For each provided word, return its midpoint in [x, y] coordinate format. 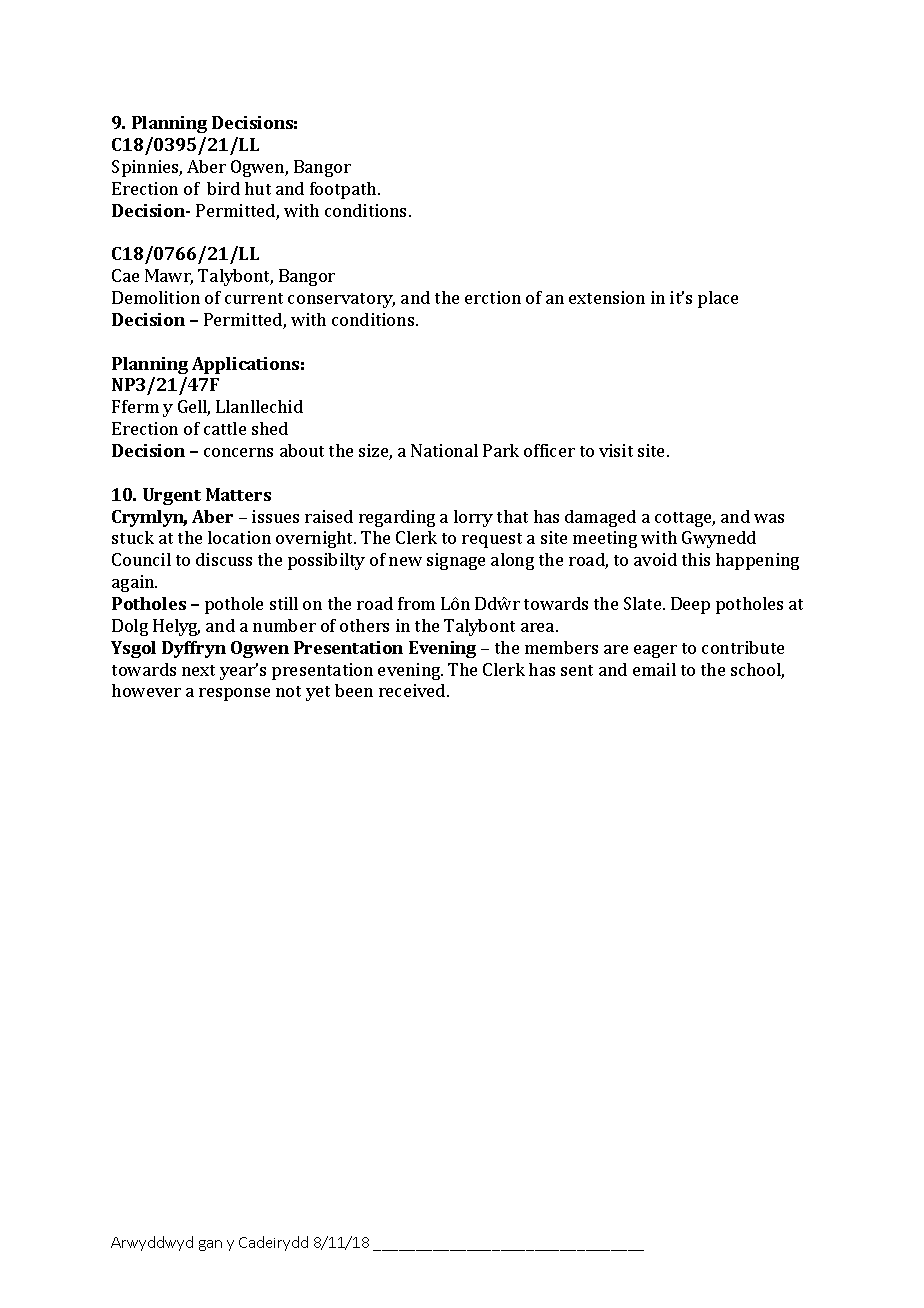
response [234, 694]
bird [223, 188]
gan [210, 1245]
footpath [344, 190]
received [413, 690]
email [654, 669]
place [718, 299]
